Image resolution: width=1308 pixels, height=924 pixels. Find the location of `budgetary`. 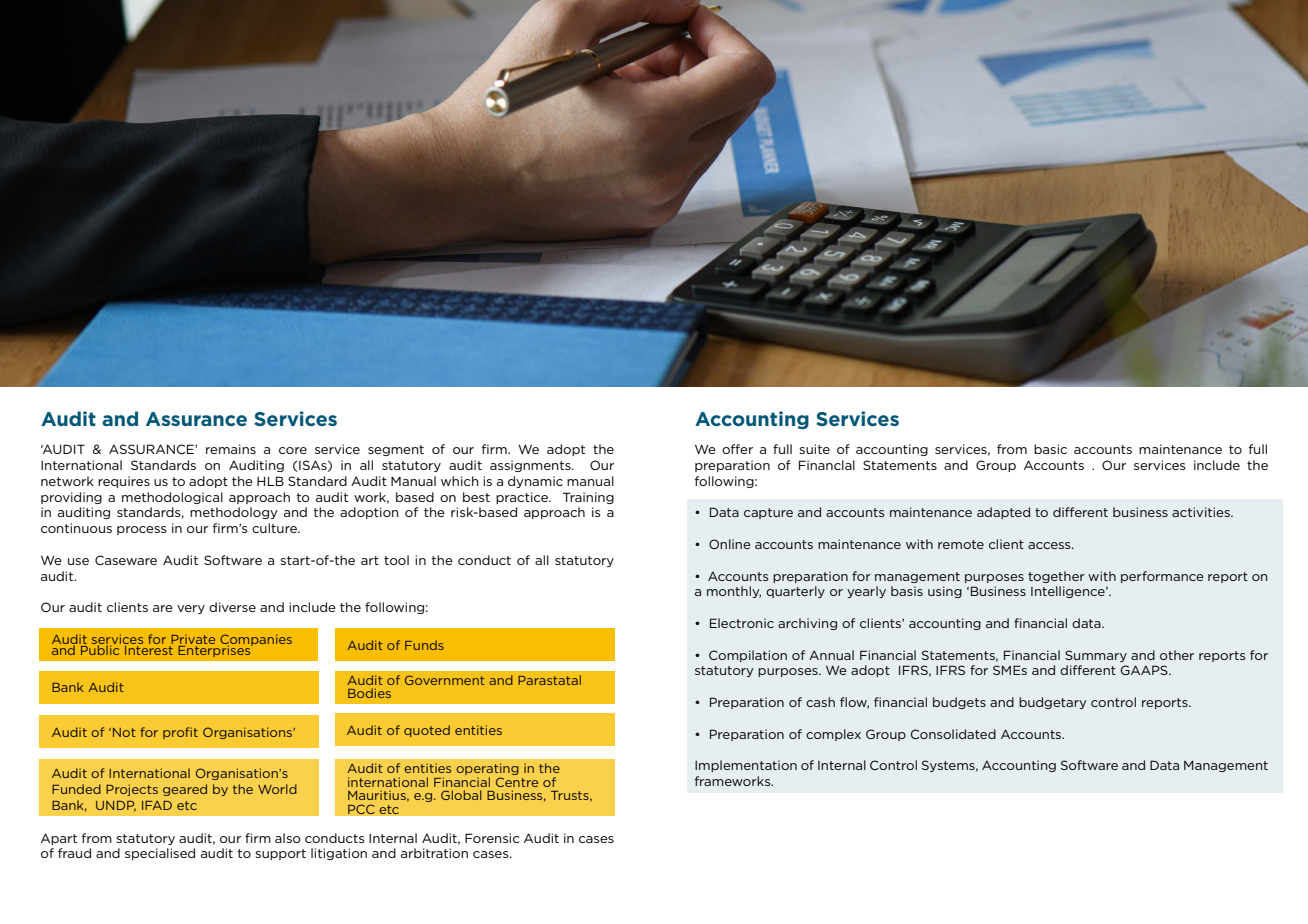

budgetary is located at coordinates (1053, 703).
